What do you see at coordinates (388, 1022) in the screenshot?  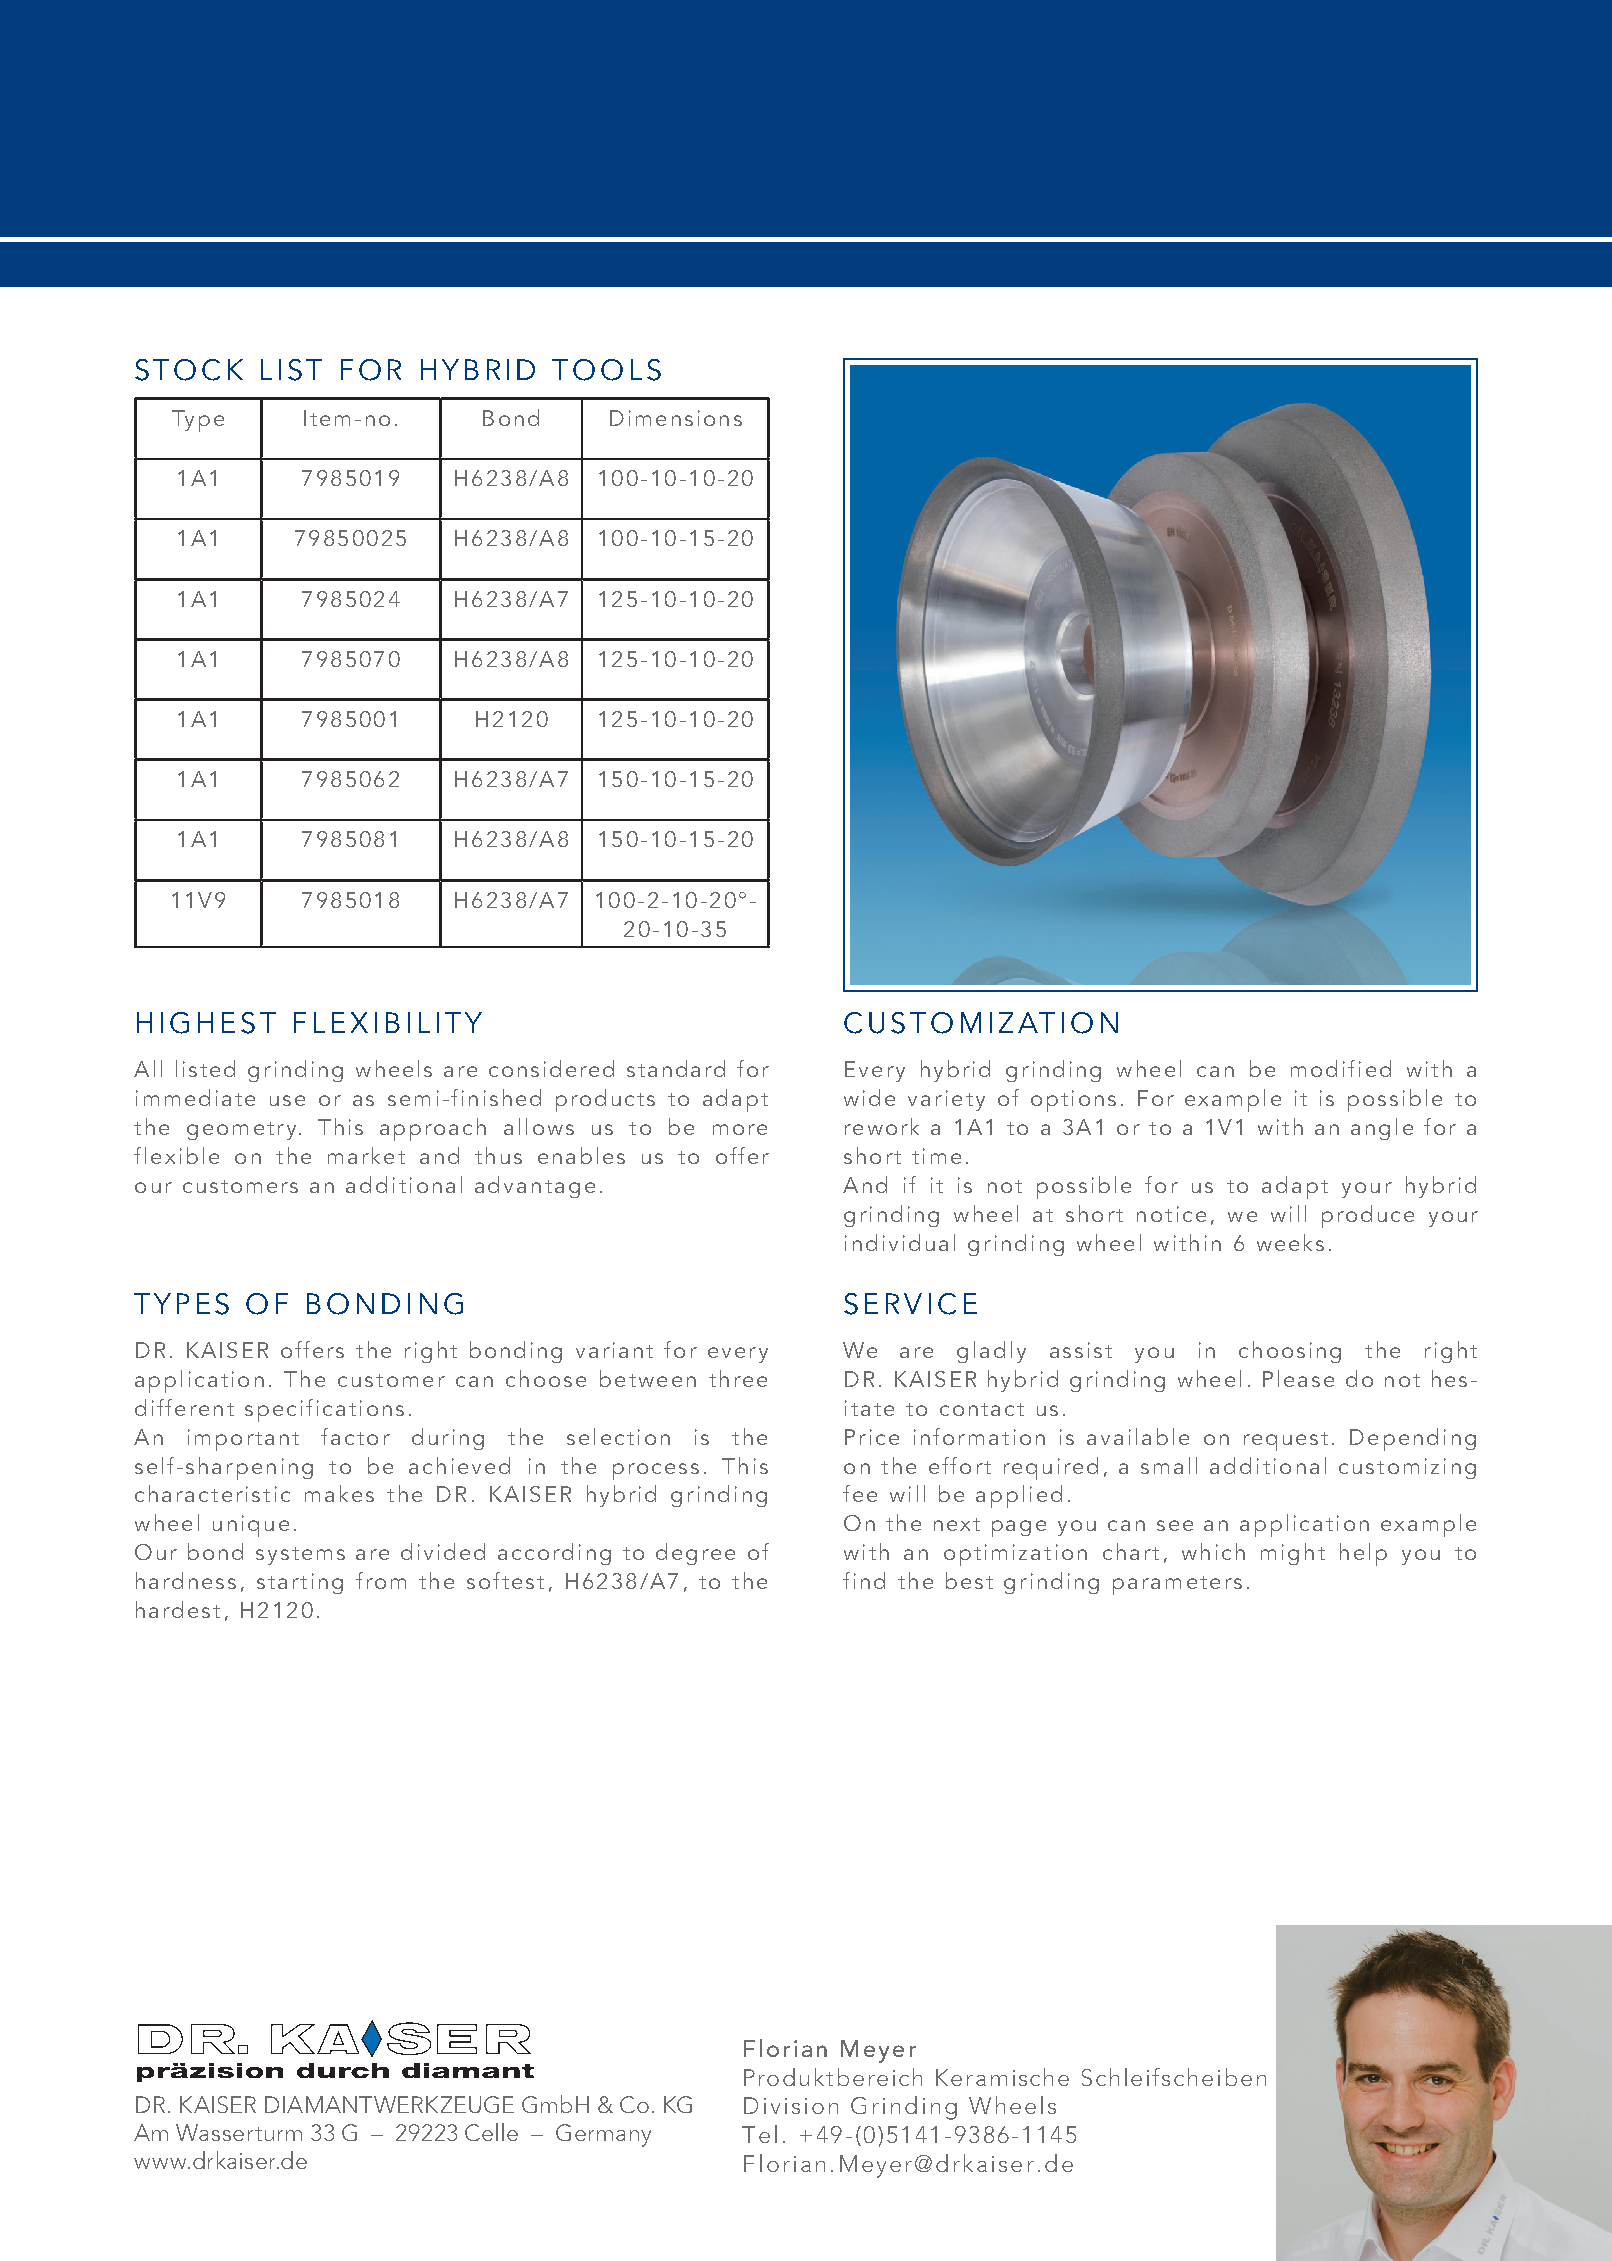 I see `FLEXIBILITY` at bounding box center [388, 1022].
